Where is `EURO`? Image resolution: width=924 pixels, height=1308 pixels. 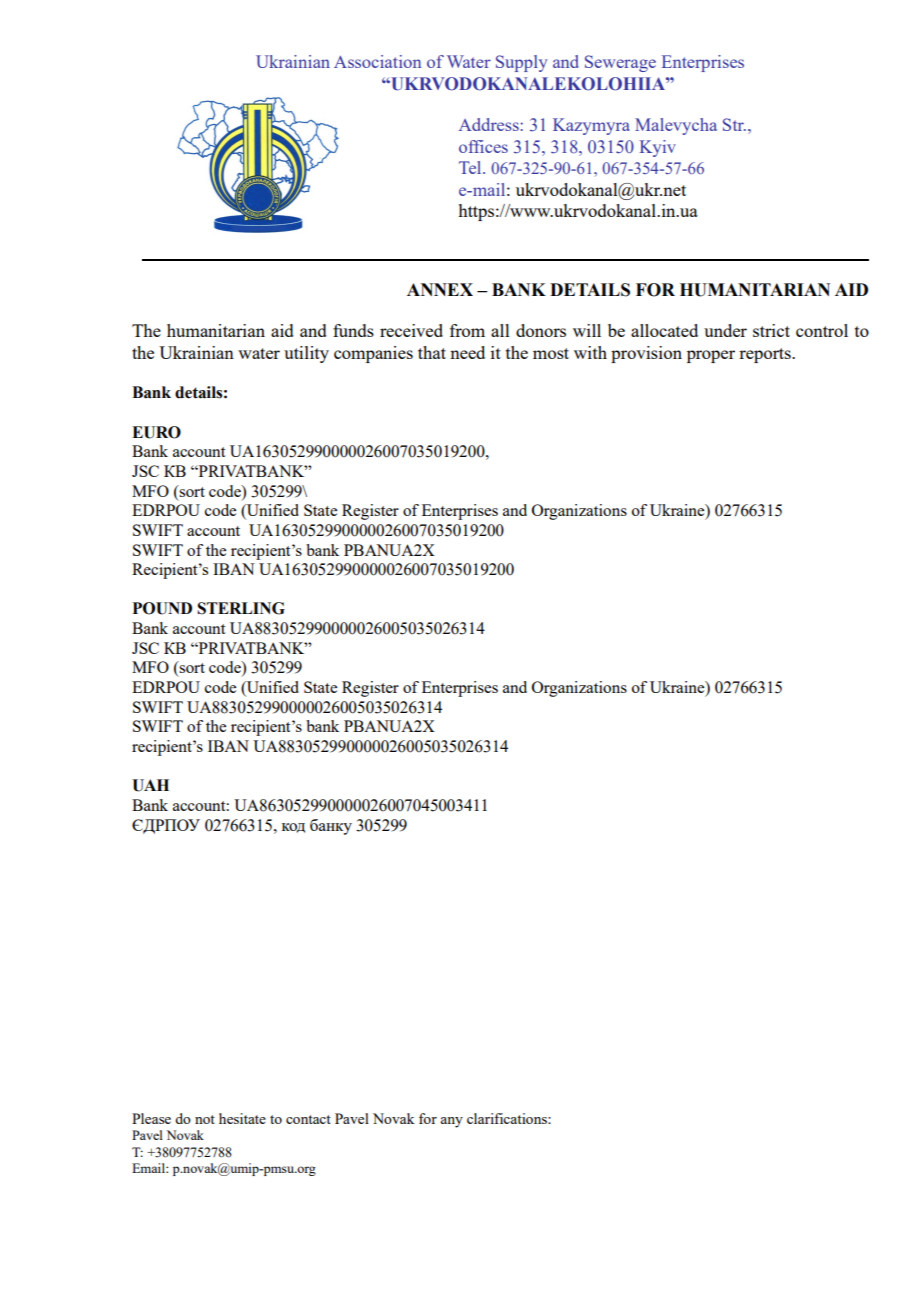
EURO is located at coordinates (156, 432).
